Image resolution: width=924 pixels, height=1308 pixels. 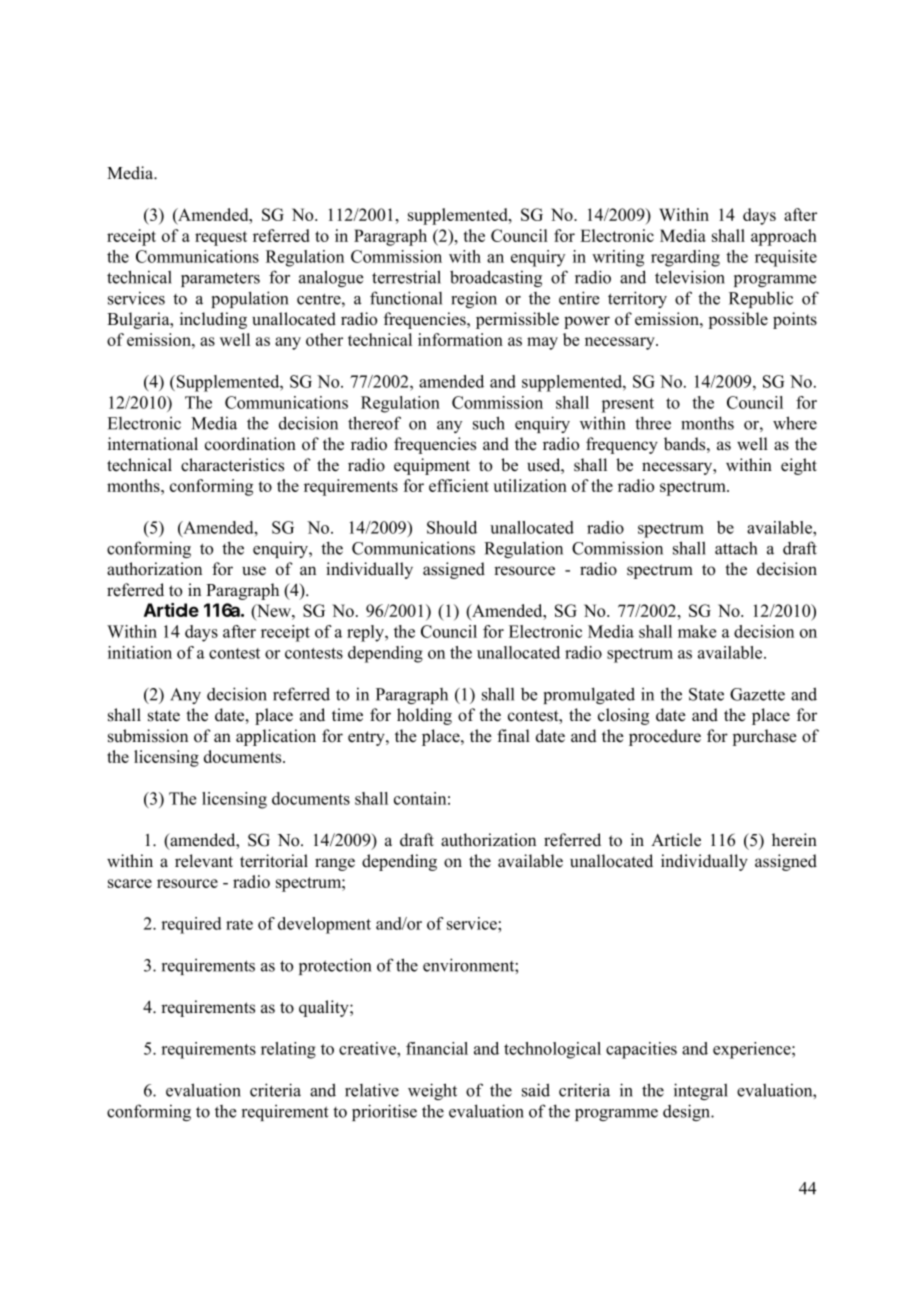 I want to click on broadcasting, so click(x=496, y=278).
